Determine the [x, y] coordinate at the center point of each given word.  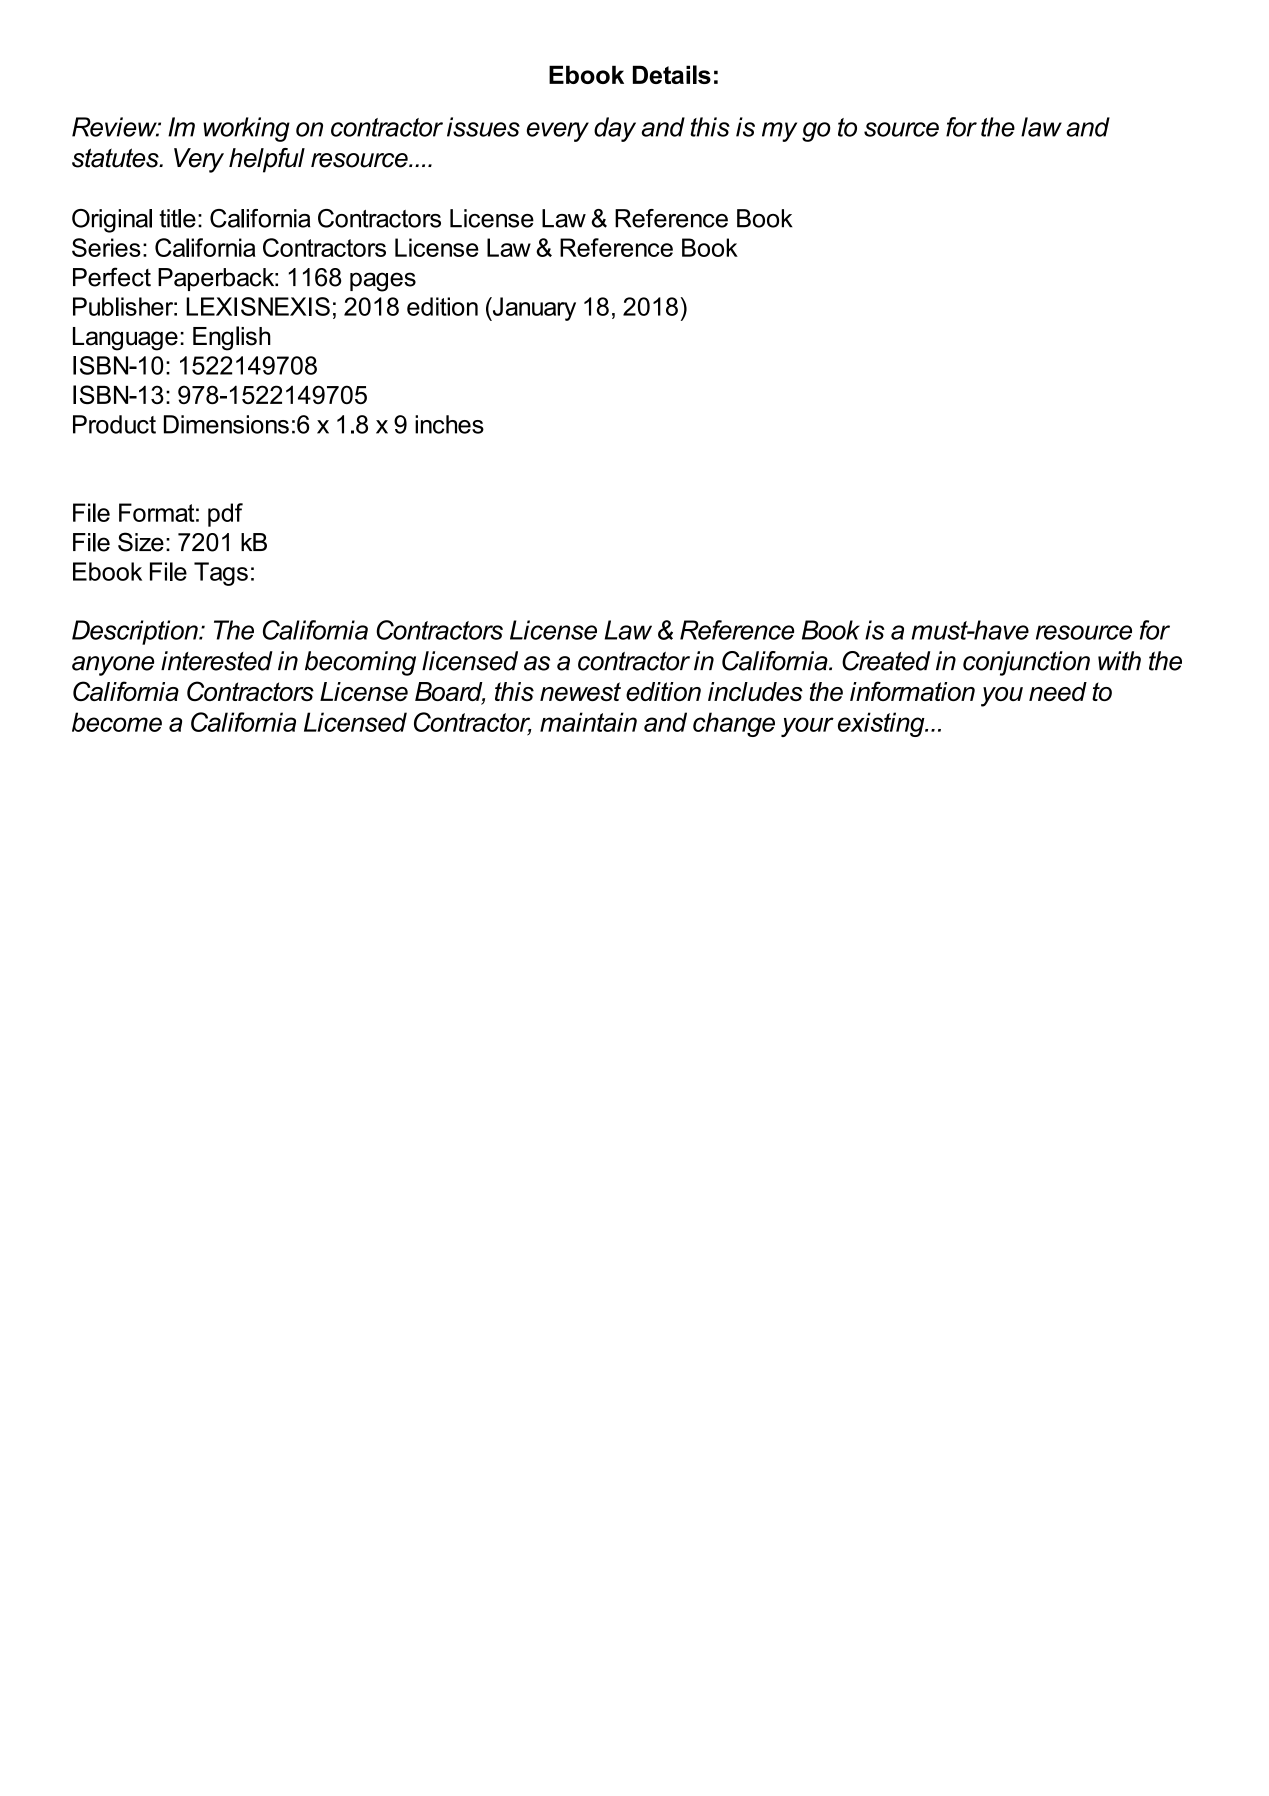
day [615, 129]
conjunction [1026, 663]
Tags [221, 574]
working [246, 129]
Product [114, 424]
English [232, 338]
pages [383, 282]
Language [125, 339]
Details [672, 74]
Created [886, 661]
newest [580, 691]
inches [449, 424]
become [117, 722]
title [177, 218]
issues [483, 127]
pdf [225, 515]
